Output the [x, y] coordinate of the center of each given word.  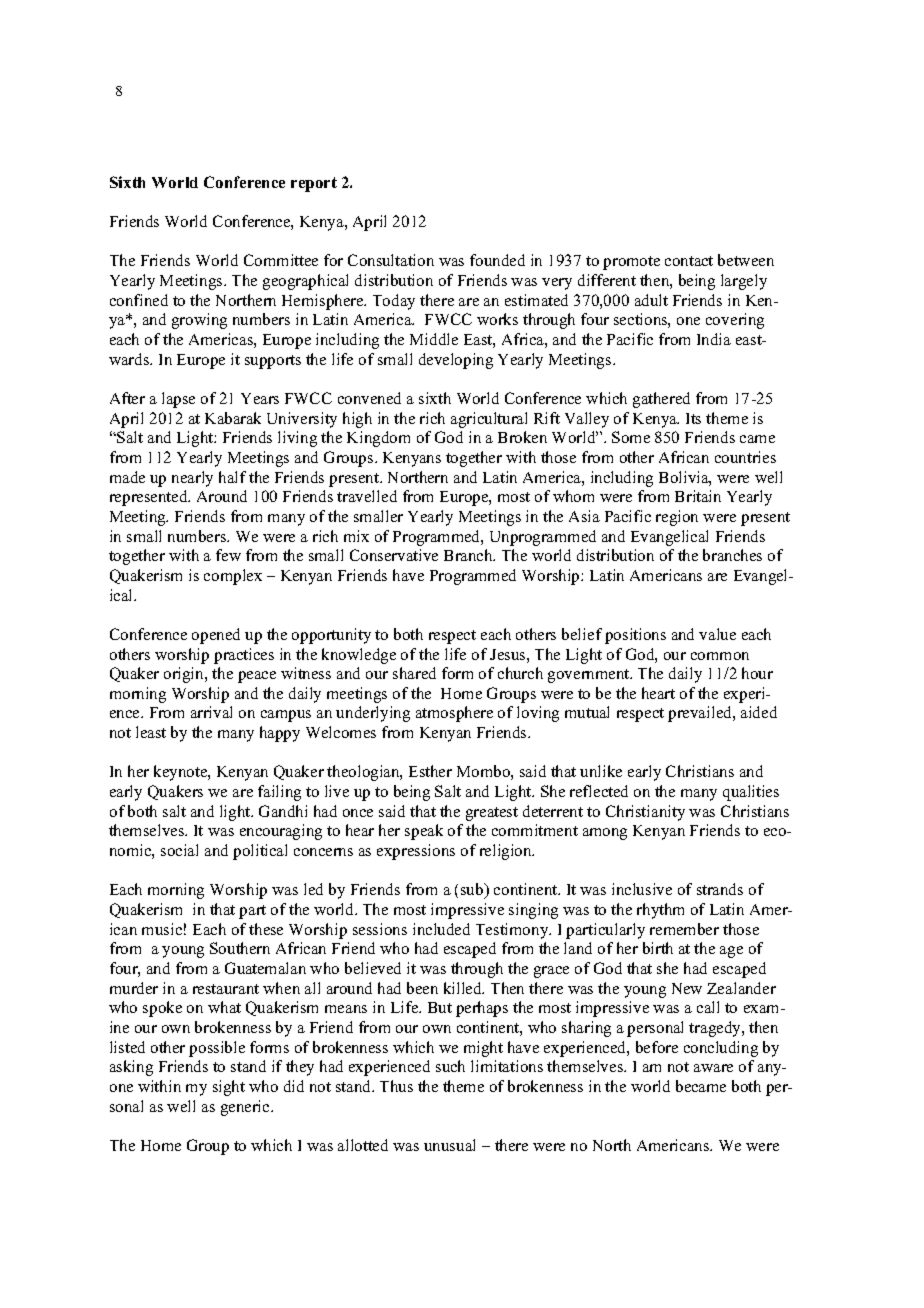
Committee [281, 260]
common [720, 656]
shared [414, 673]
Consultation [391, 260]
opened [216, 636]
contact [689, 261]
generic [246, 1108]
